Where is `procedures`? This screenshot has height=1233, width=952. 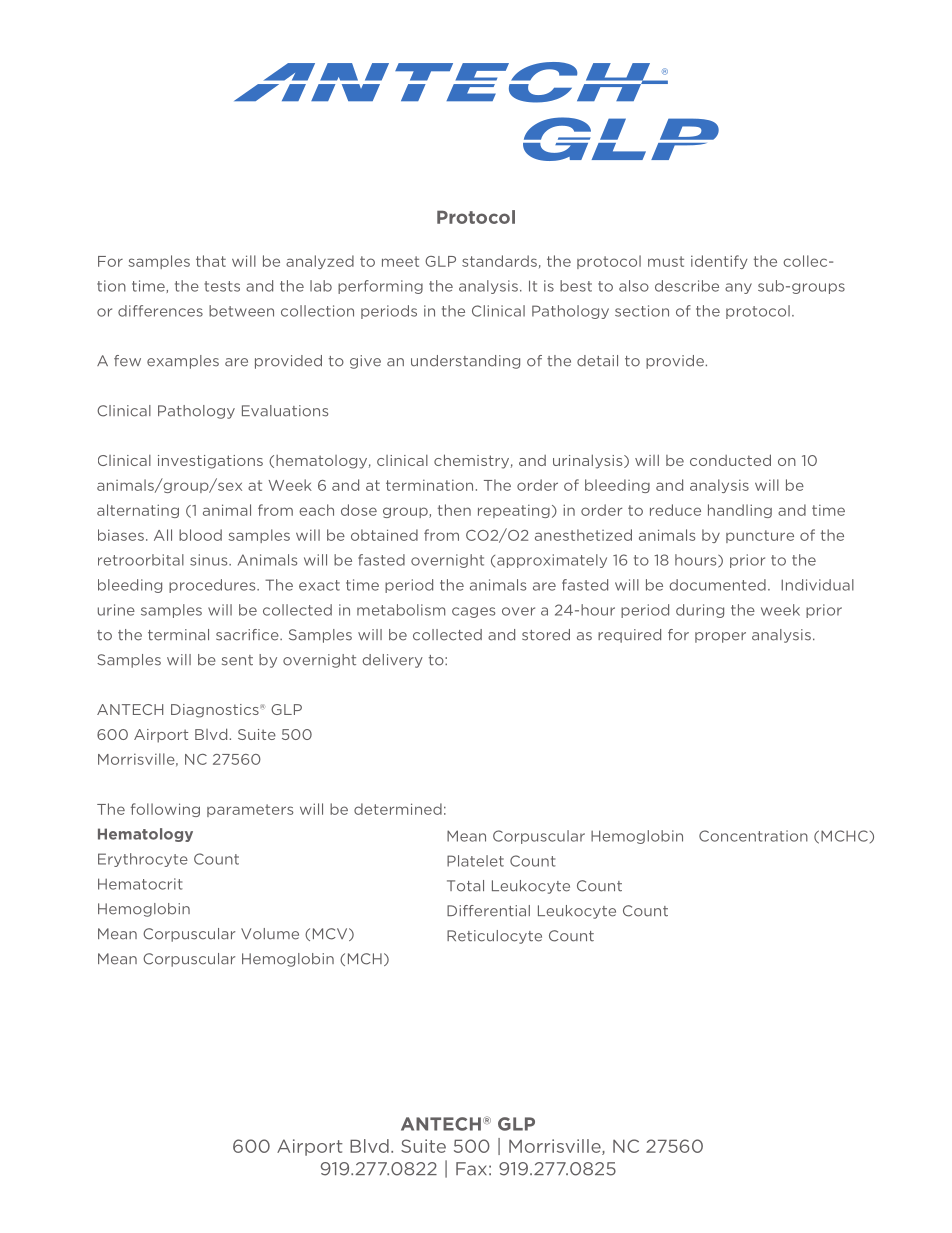 procedures is located at coordinates (213, 586).
